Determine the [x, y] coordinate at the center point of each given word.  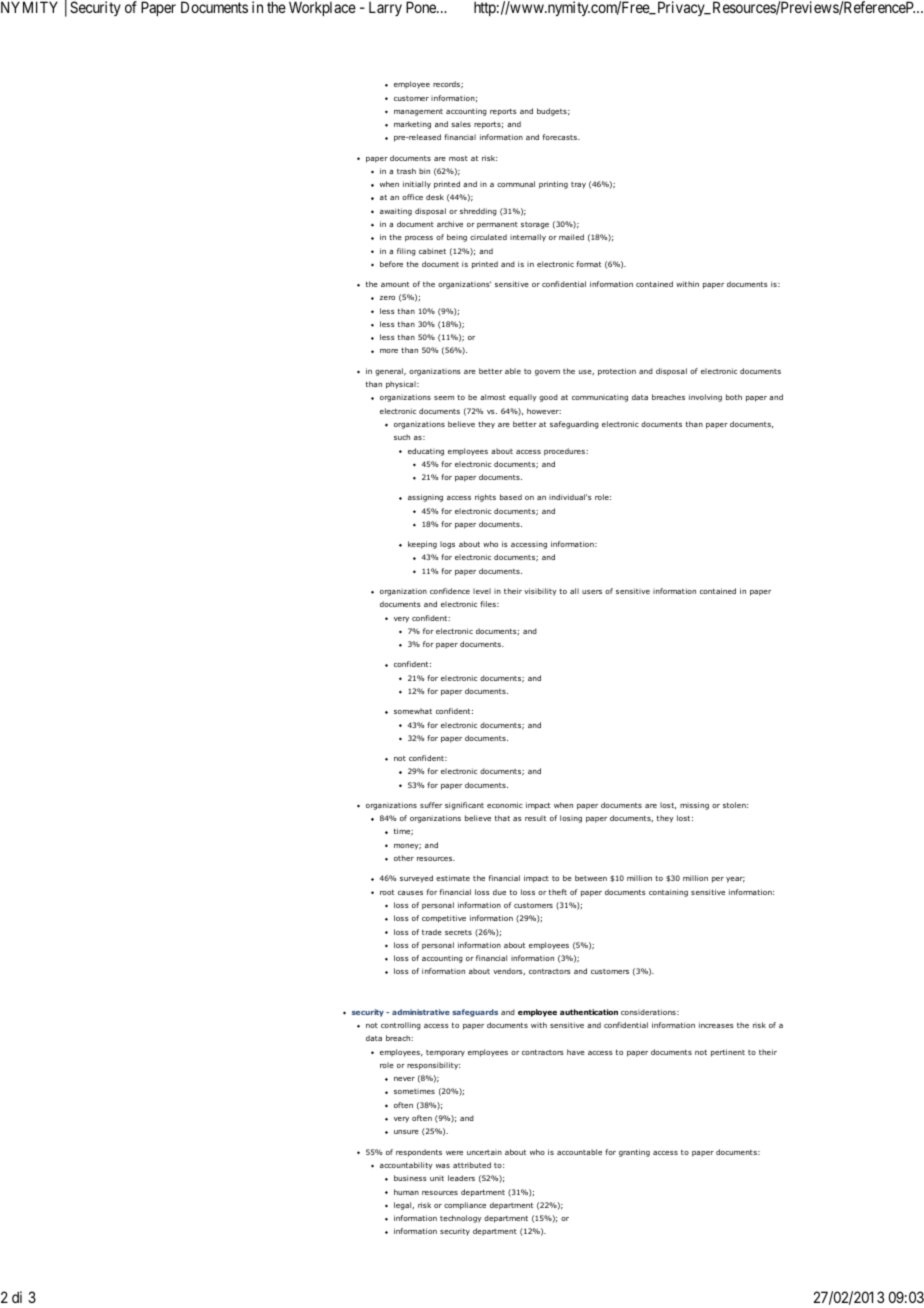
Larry [385, 9]
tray [578, 185]
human [406, 1192]
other [404, 858]
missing [694, 806]
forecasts [561, 137]
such [402, 437]
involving [705, 398]
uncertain [484, 1152]
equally [523, 398]
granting [634, 1153]
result [535, 818]
